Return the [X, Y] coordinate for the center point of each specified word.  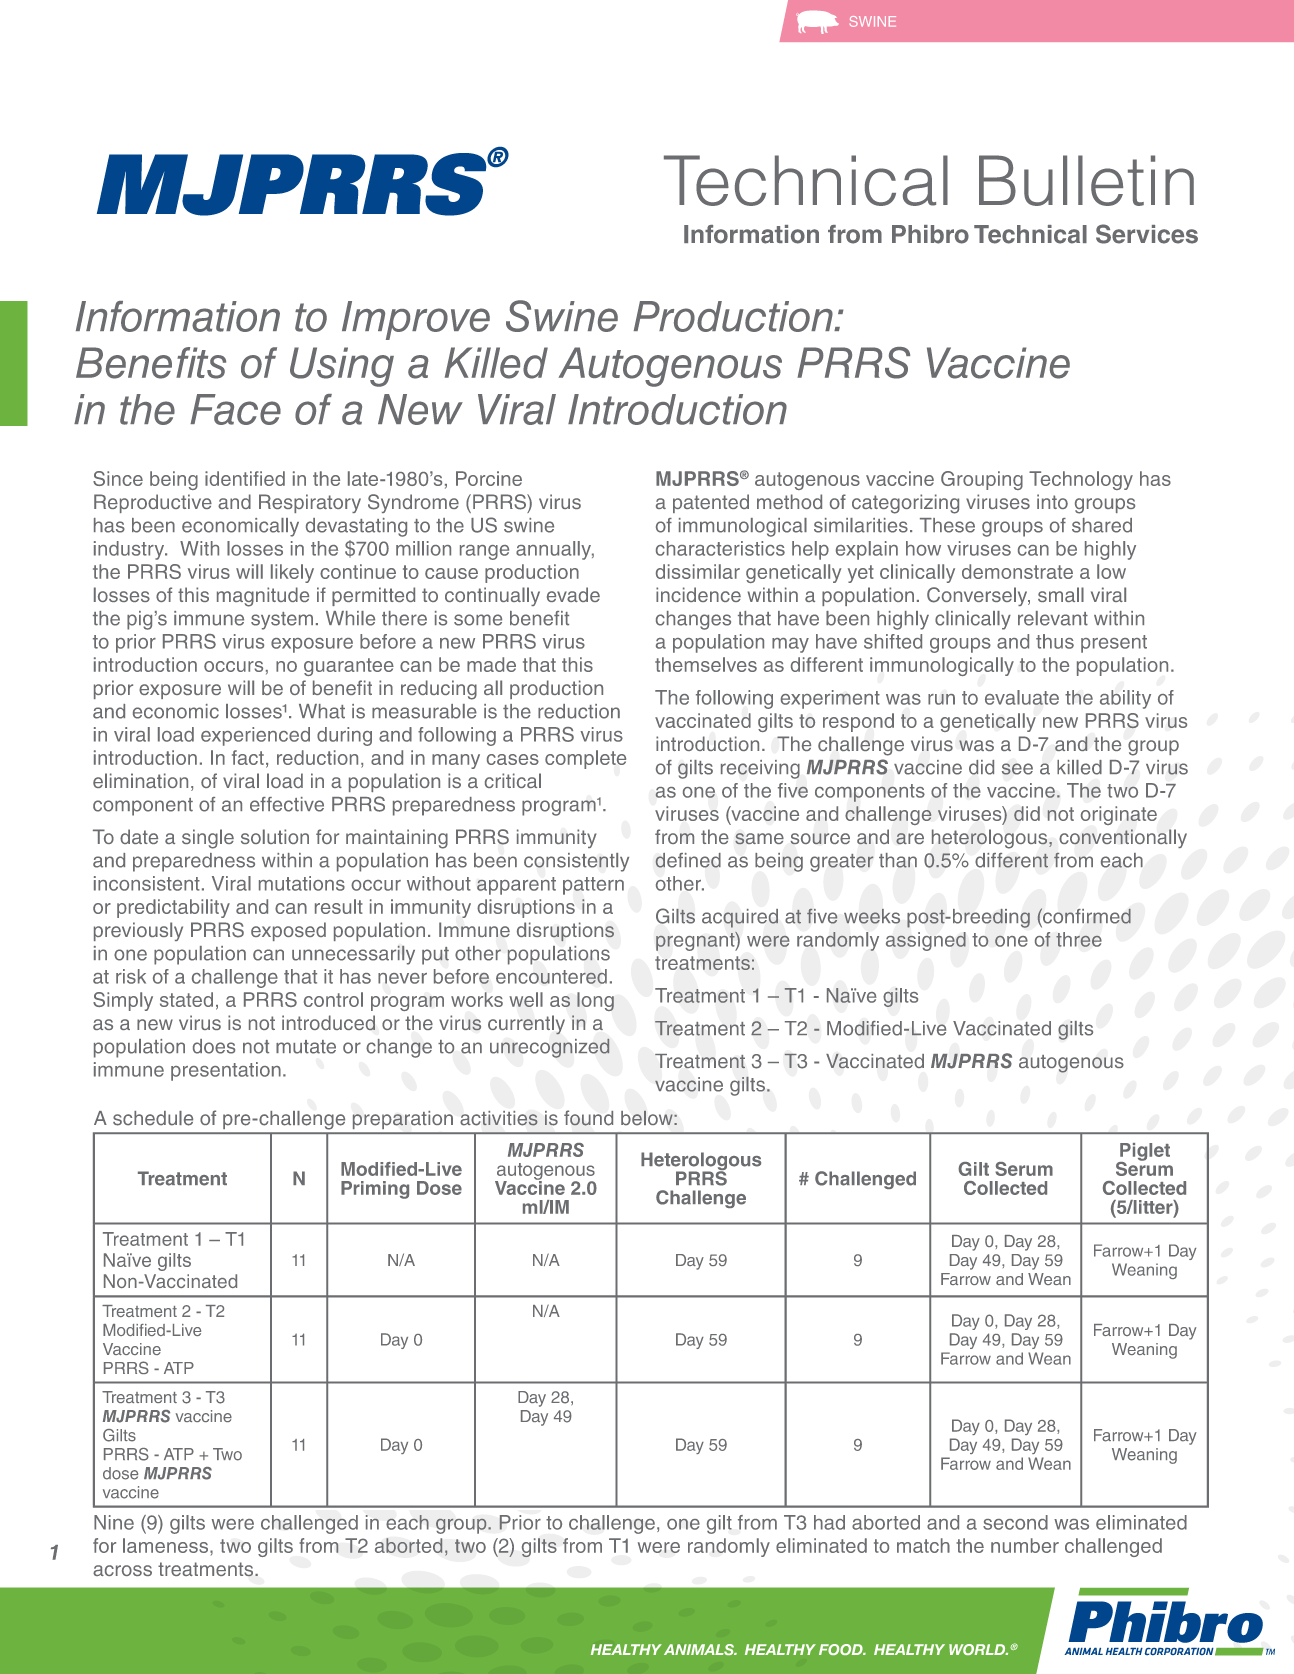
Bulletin [1086, 180]
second [1015, 1522]
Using [342, 367]
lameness [167, 1545]
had [829, 1522]
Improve [416, 320]
